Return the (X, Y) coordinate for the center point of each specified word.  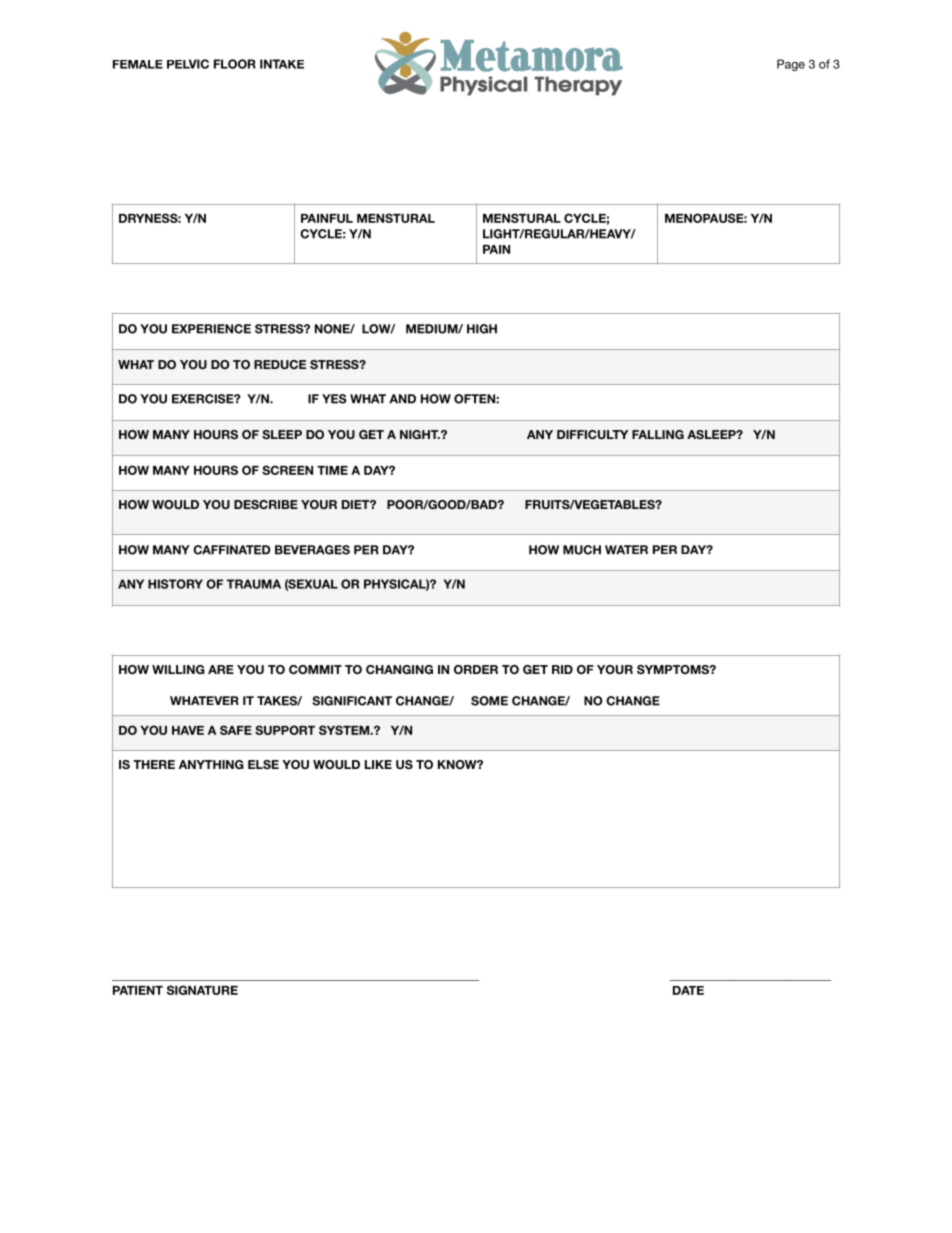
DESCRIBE (266, 504)
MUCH (582, 550)
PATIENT (138, 990)
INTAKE (282, 64)
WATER (626, 550)
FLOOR (235, 64)
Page (791, 65)
